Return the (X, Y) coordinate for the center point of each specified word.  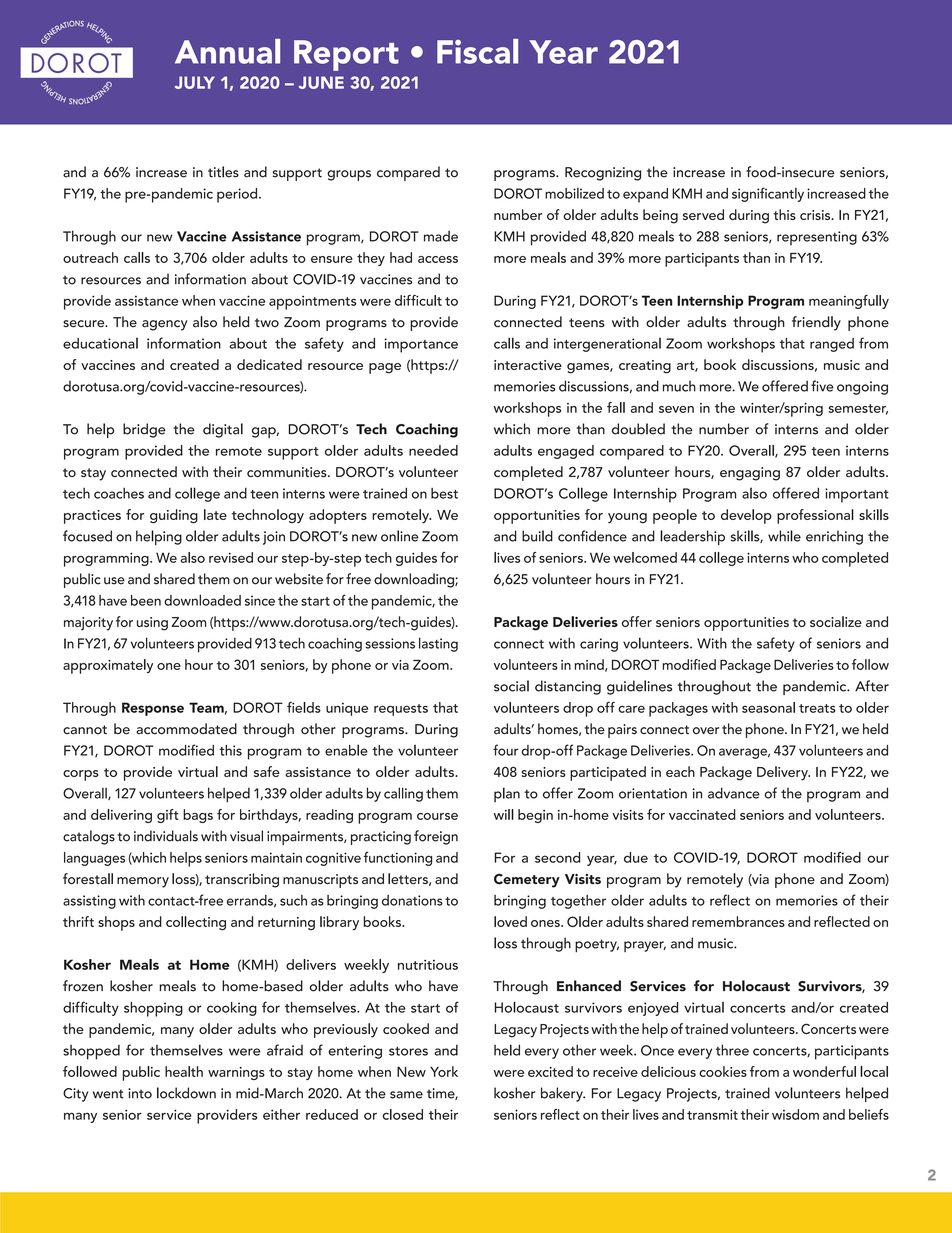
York (444, 1071)
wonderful (824, 1071)
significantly (768, 194)
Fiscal (477, 51)
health (184, 1071)
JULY (195, 82)
